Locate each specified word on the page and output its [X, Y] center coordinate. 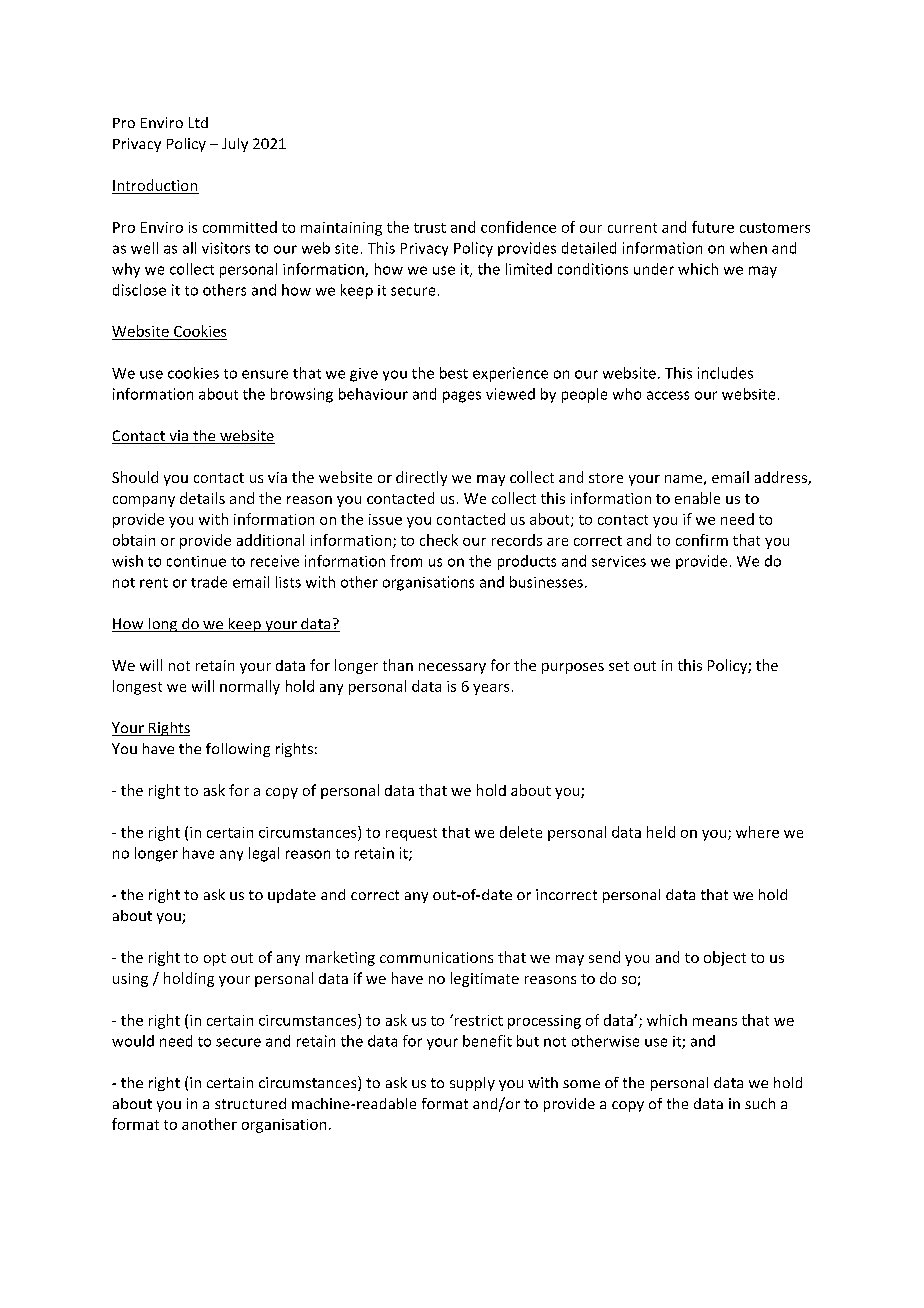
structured [250, 1103]
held [661, 832]
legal [264, 854]
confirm [702, 540]
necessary [452, 668]
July [235, 145]
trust [430, 228]
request [411, 834]
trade [209, 582]
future [713, 227]
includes [725, 373]
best [454, 373]
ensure [265, 374]
